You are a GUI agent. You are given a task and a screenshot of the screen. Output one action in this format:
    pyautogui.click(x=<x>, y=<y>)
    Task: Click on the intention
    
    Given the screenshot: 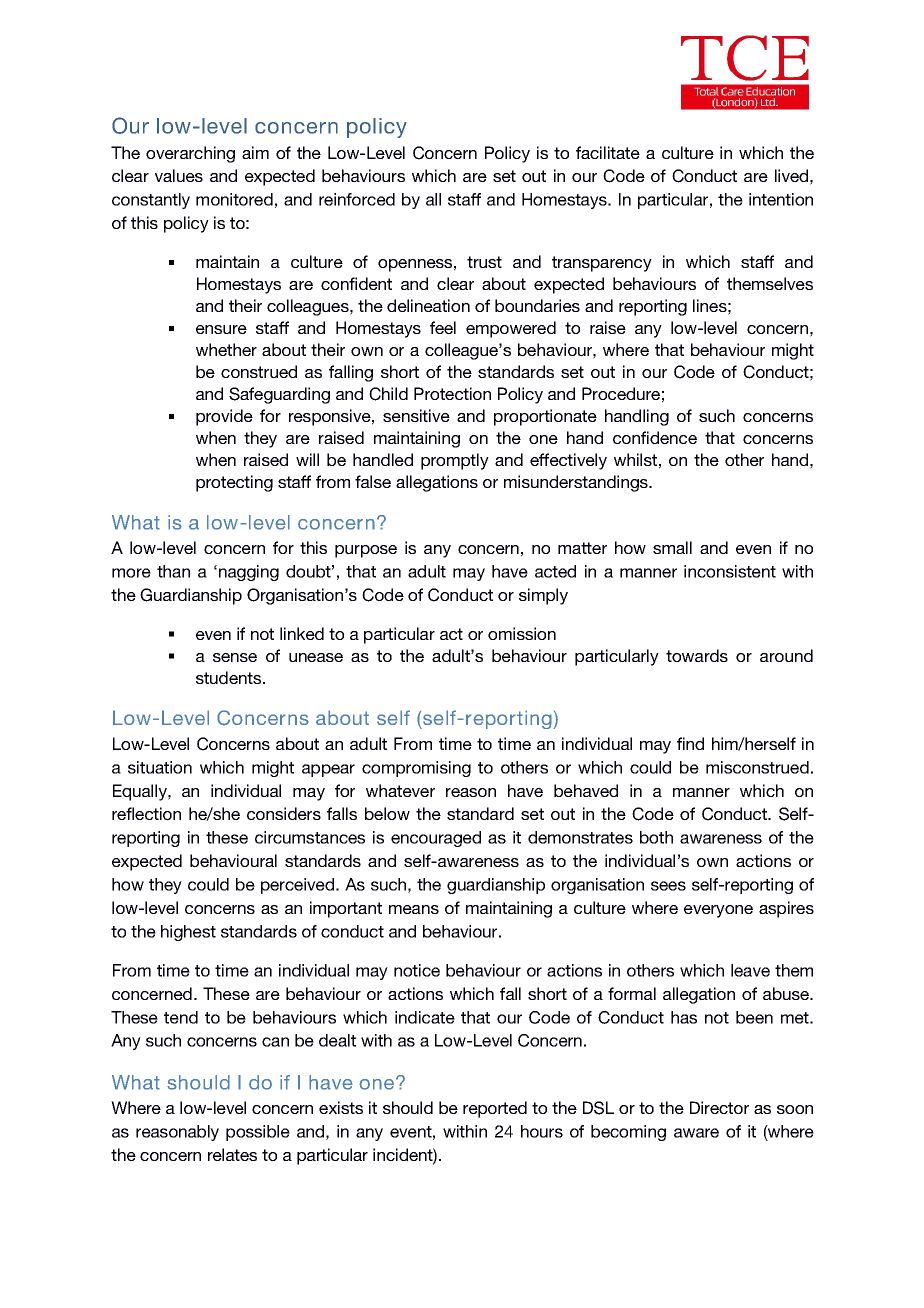 What is the action you would take?
    pyautogui.click(x=781, y=199)
